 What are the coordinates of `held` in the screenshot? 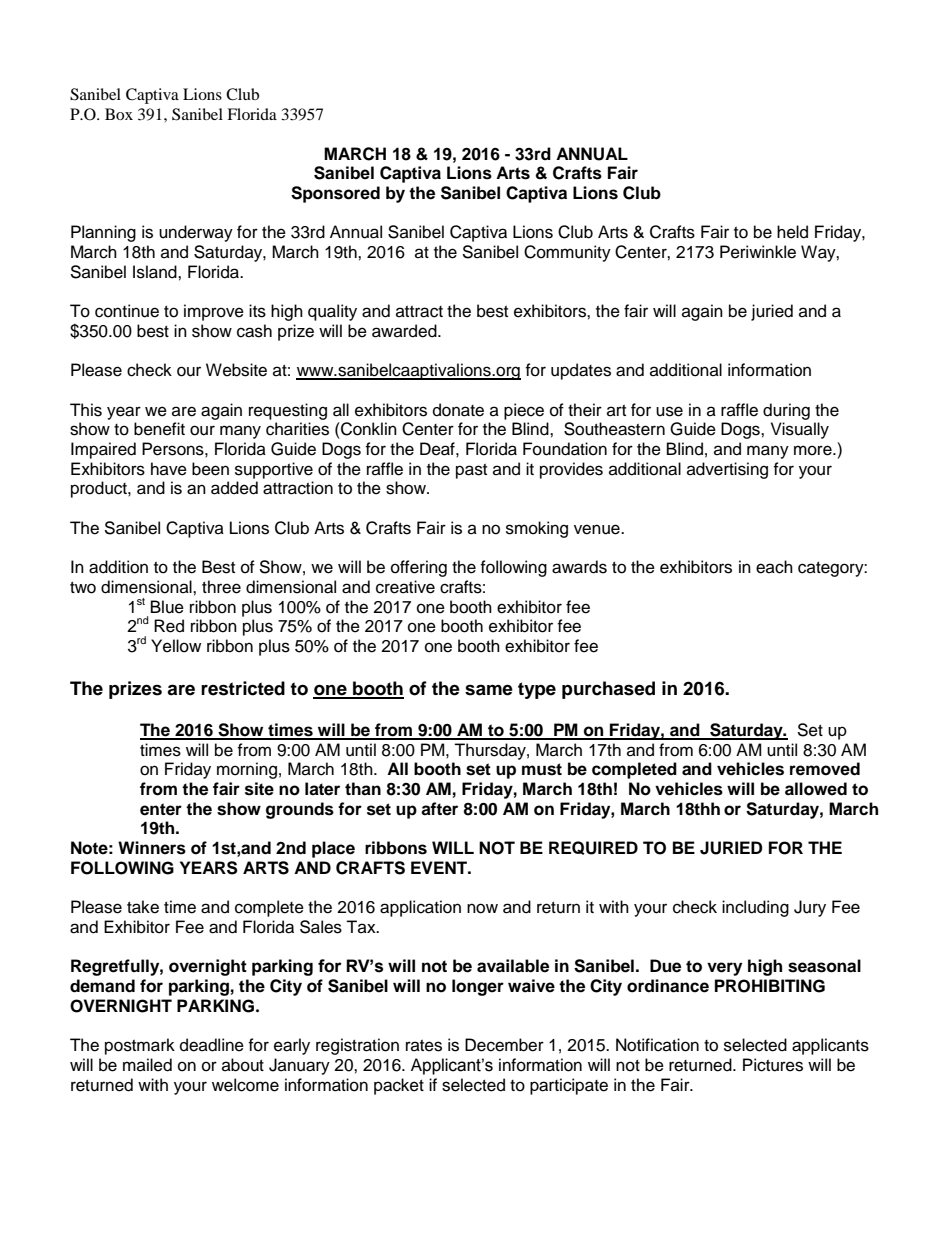 It's located at (792, 232).
